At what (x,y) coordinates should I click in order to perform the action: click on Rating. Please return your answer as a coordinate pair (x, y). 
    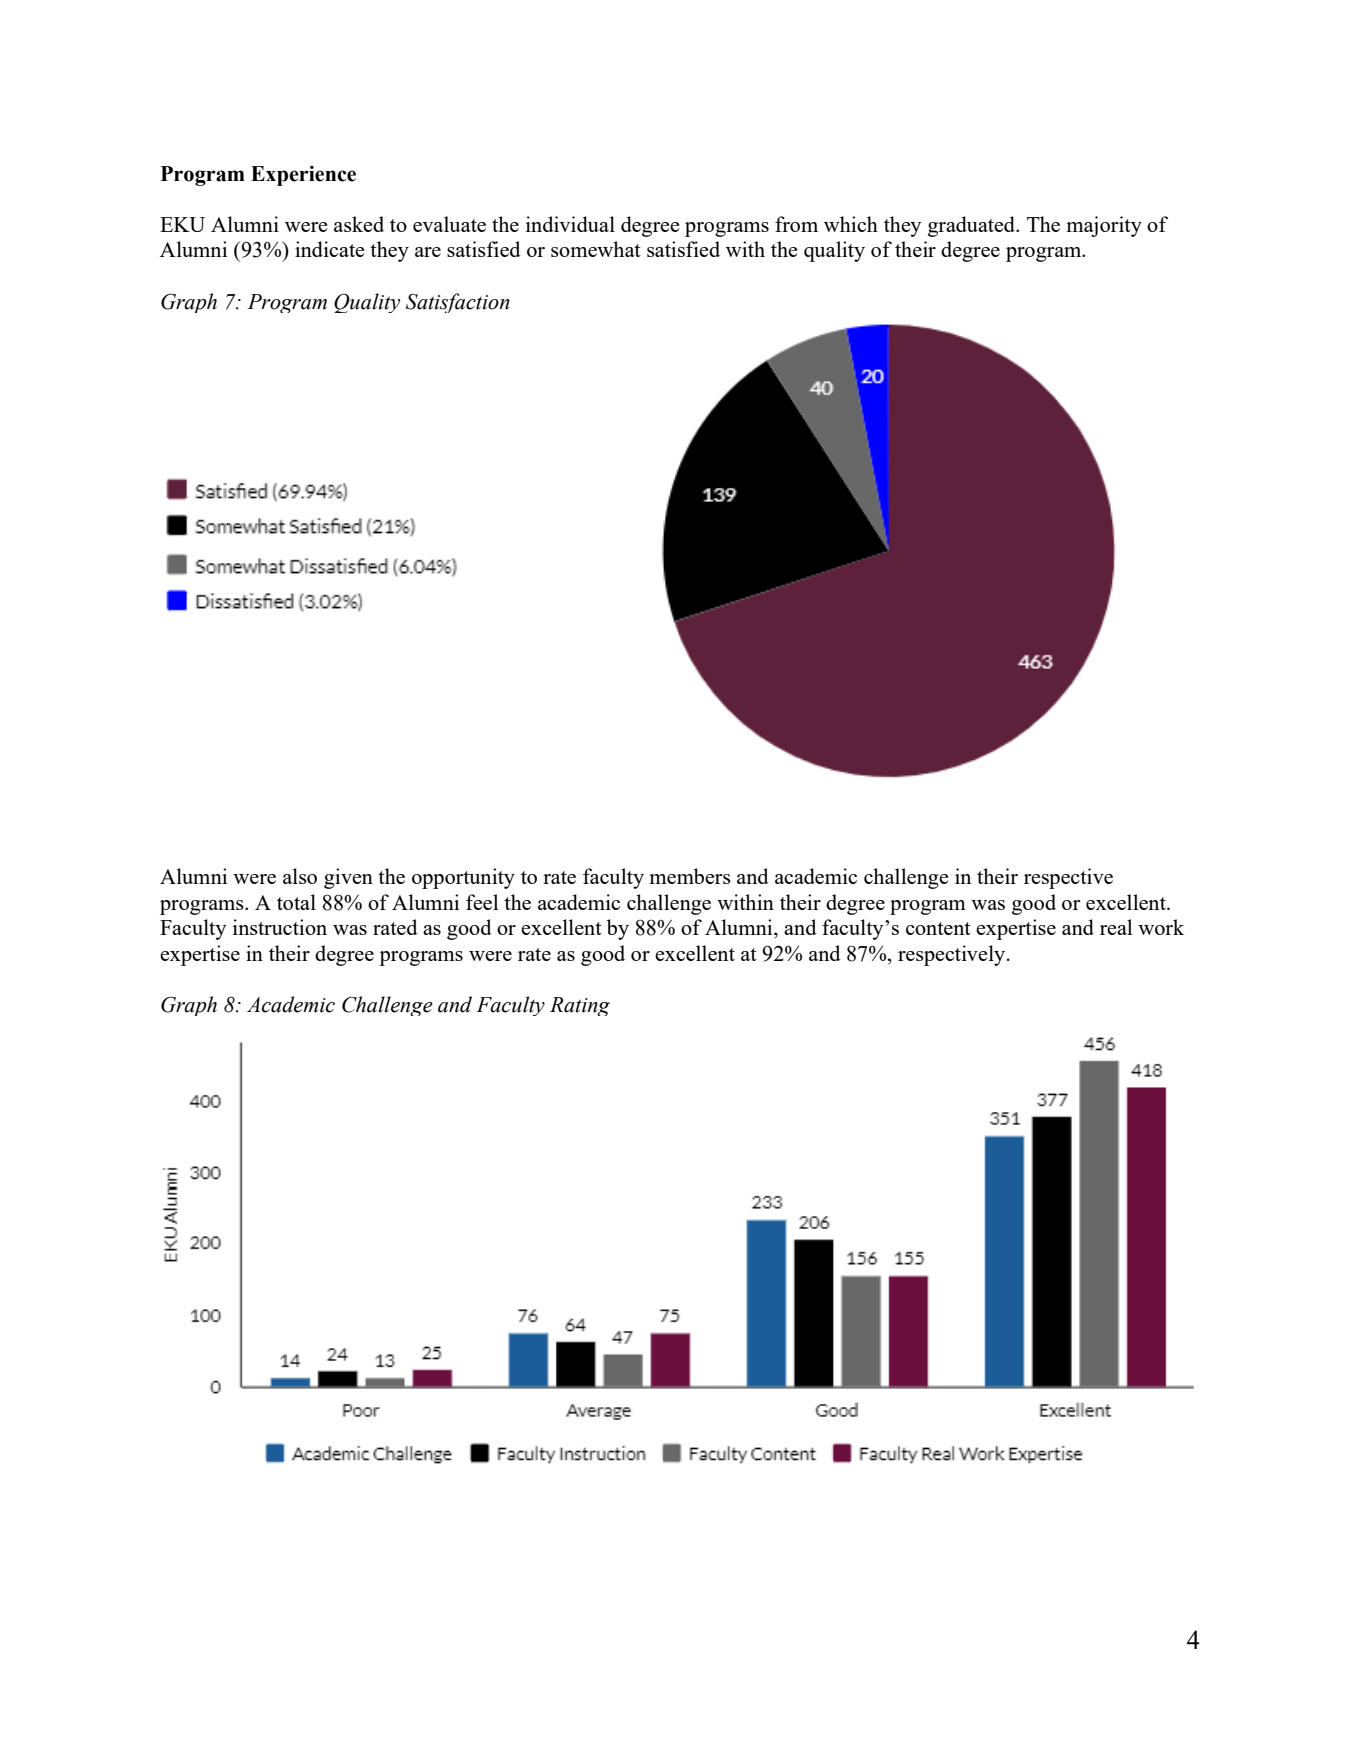
    Looking at the image, I should click on (580, 1006).
